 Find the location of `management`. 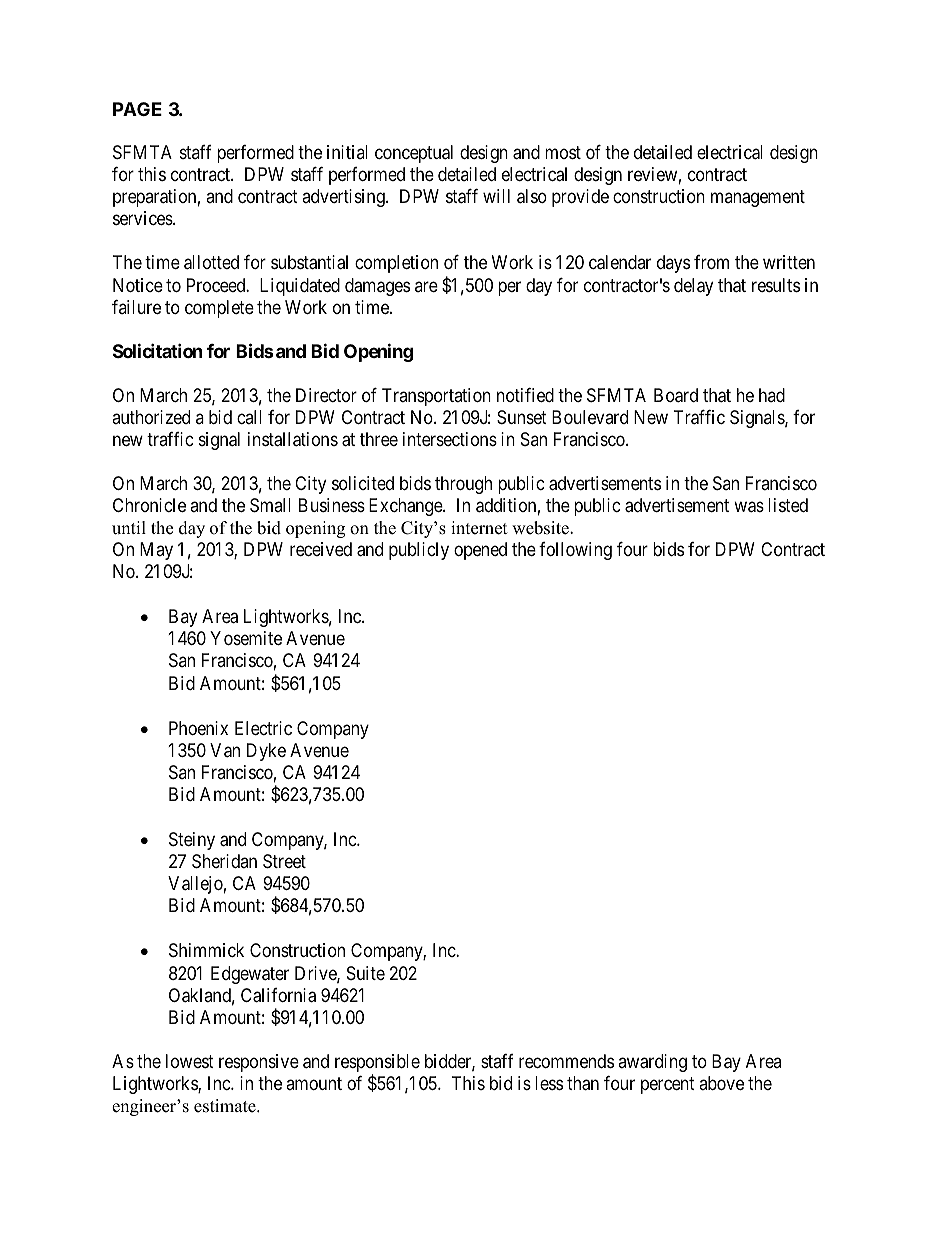

management is located at coordinates (758, 199).
